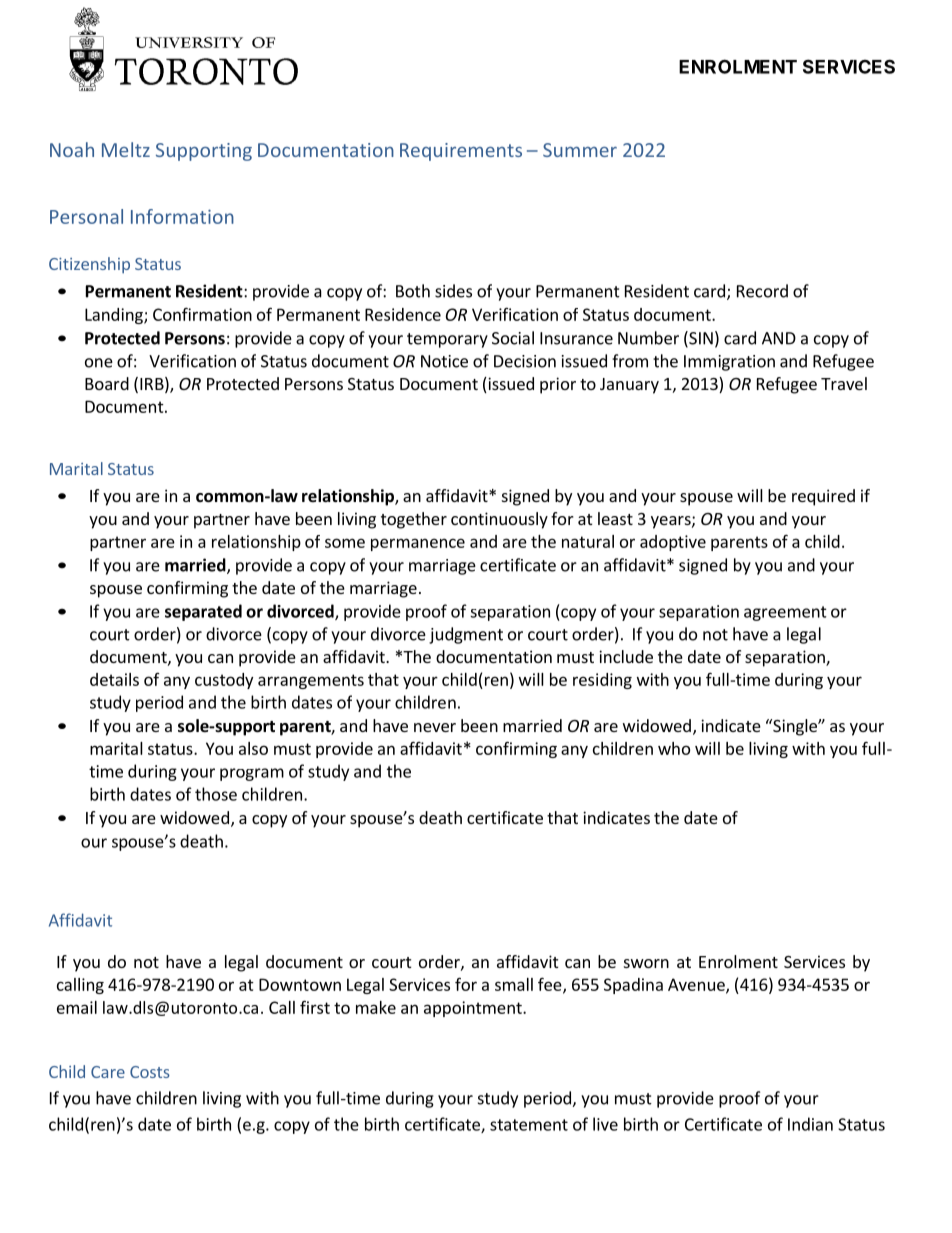  I want to click on Information, so click(182, 216).
